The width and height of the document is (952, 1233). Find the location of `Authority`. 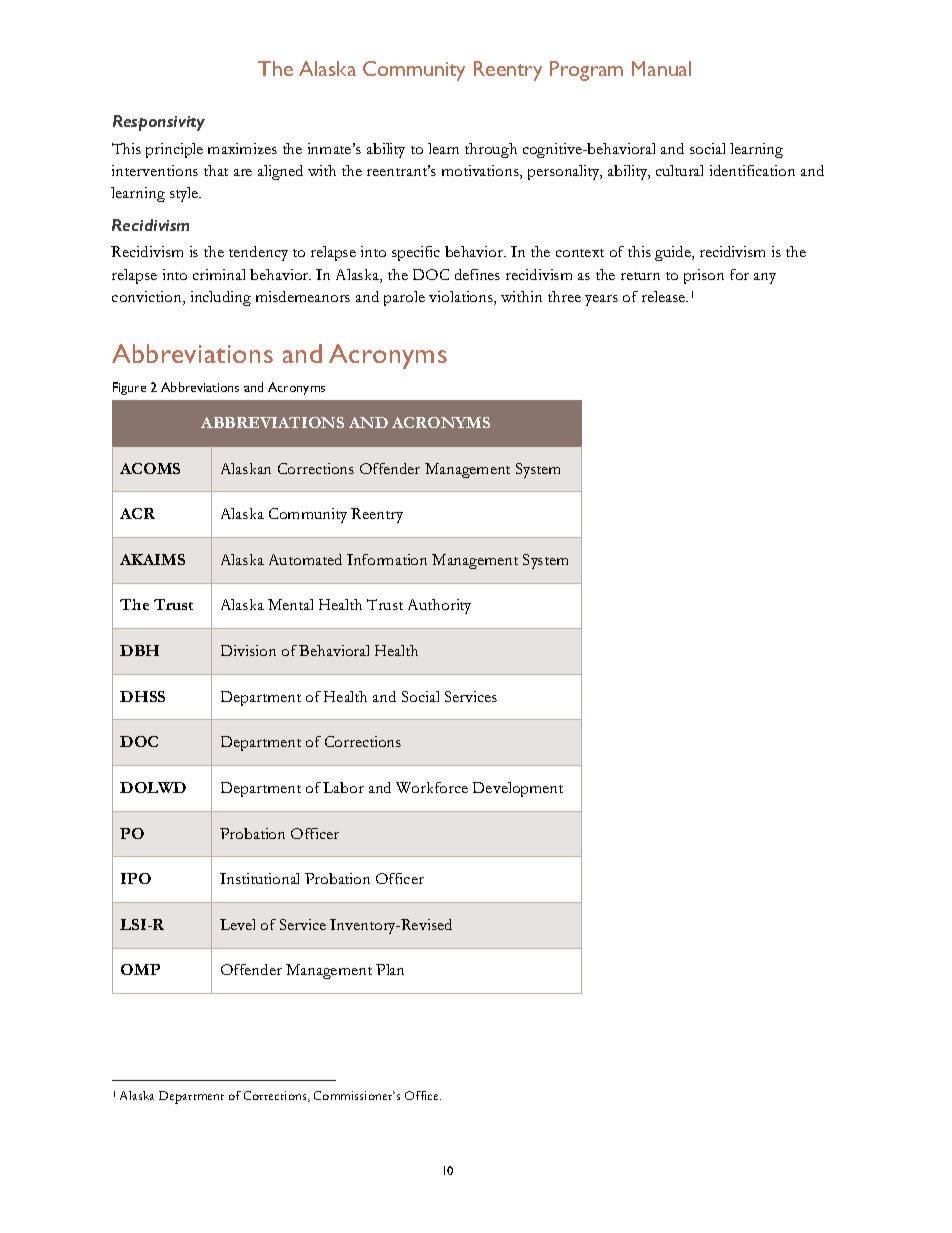

Authority is located at coordinates (439, 606).
